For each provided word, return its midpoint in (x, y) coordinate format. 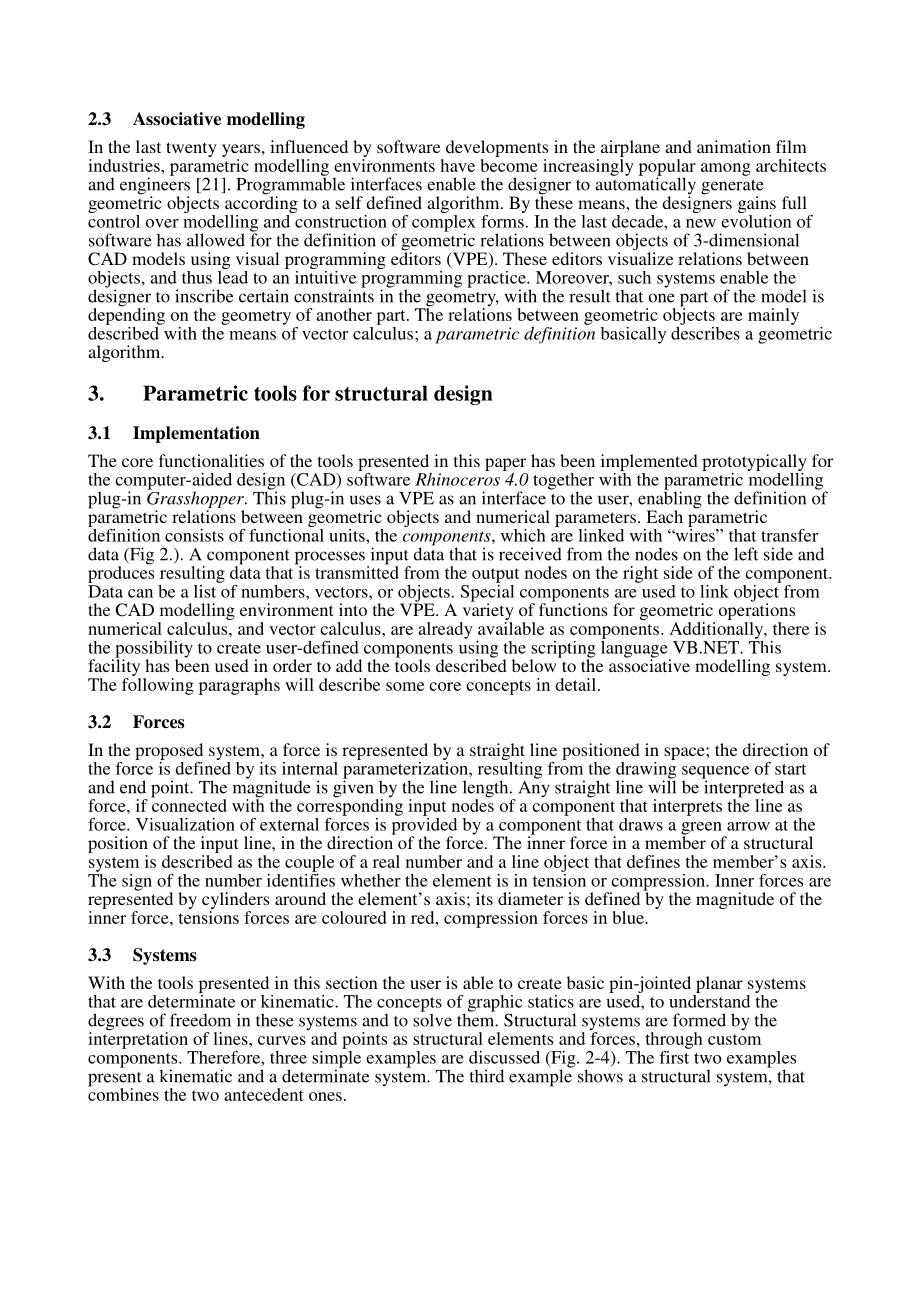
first (675, 1056)
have (457, 165)
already (445, 630)
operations (757, 612)
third (487, 1076)
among (726, 169)
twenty (191, 149)
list (206, 590)
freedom (200, 1020)
